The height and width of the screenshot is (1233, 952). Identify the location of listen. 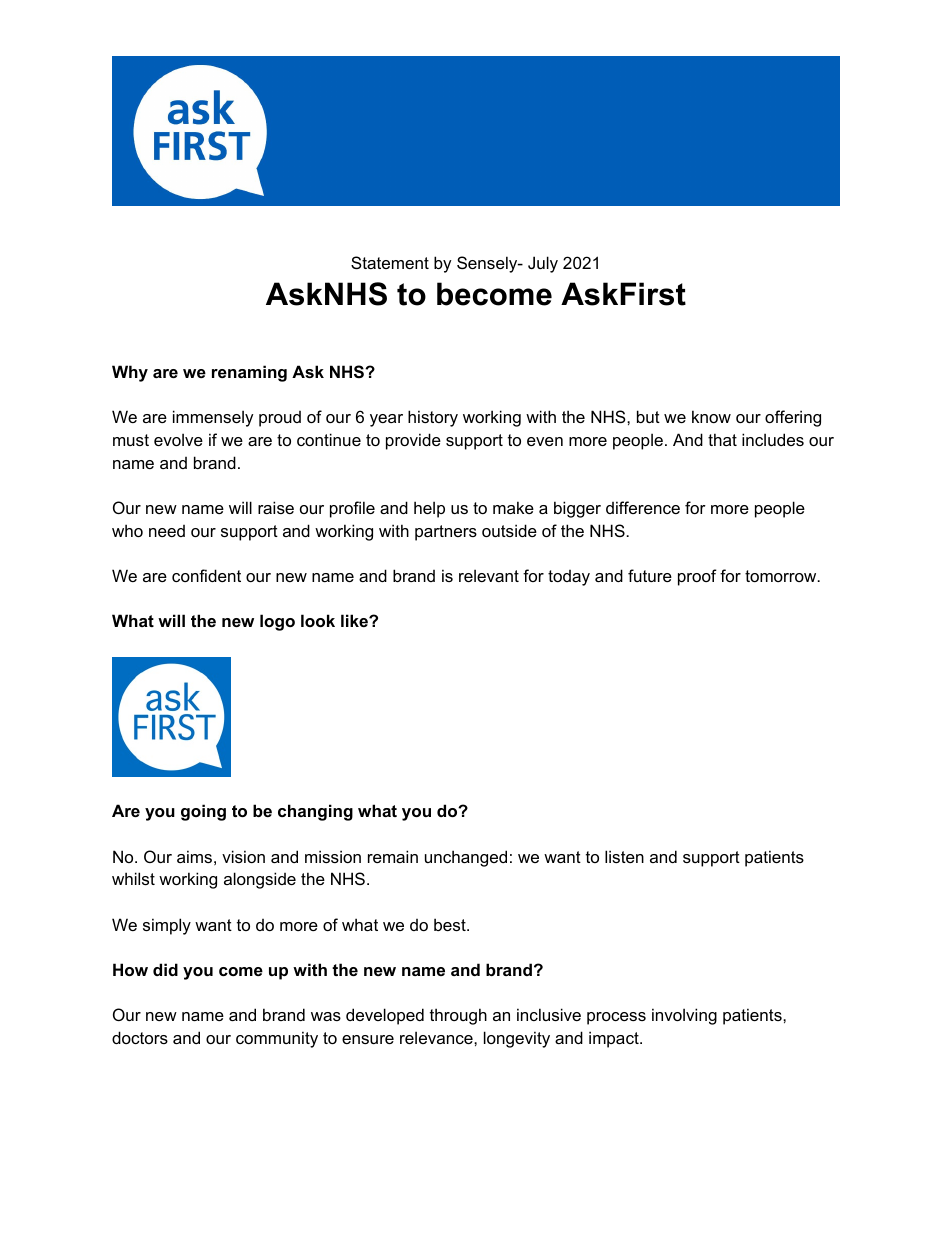
(624, 856).
